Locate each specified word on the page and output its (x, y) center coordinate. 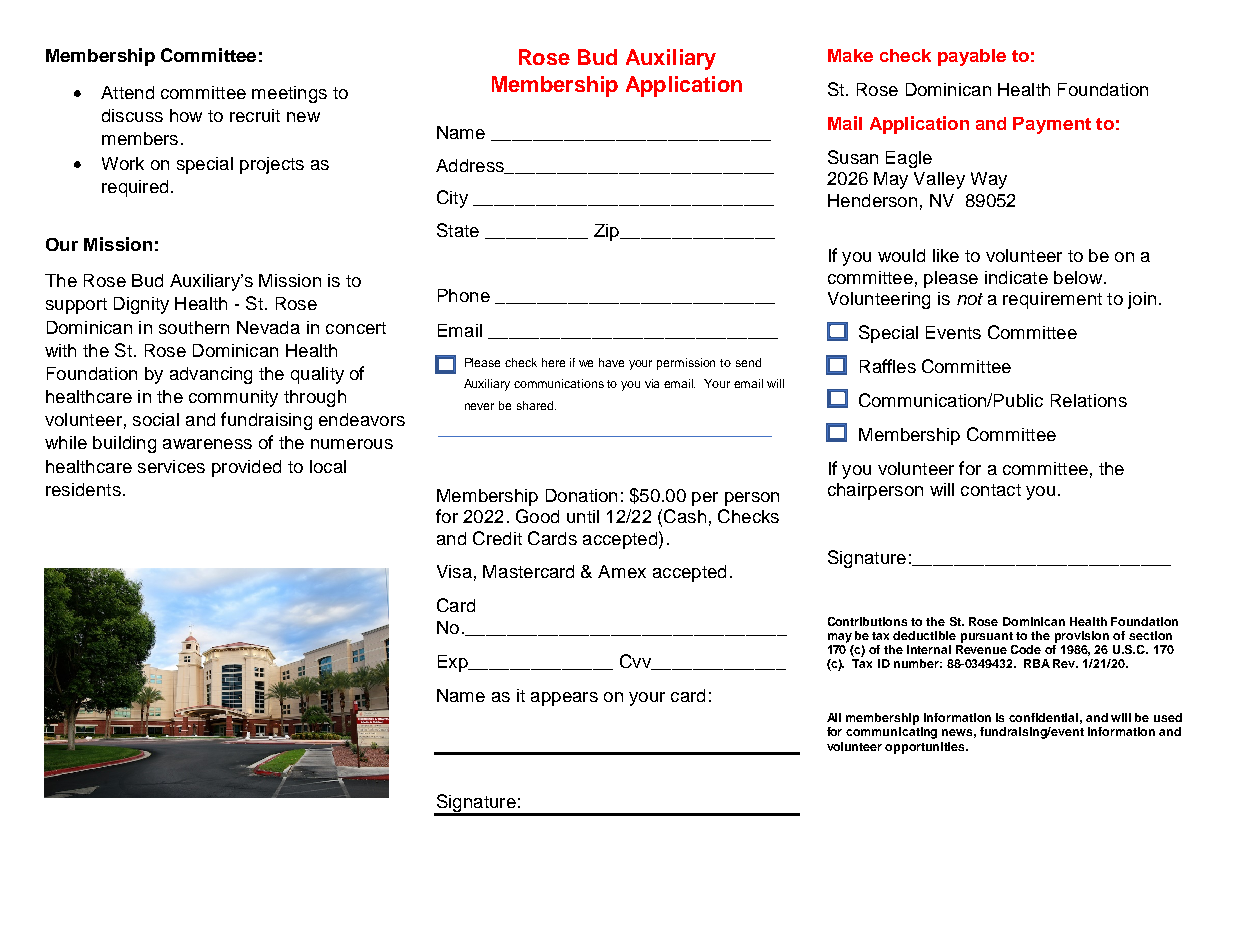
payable (972, 57)
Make (850, 55)
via (652, 383)
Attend (127, 92)
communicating (891, 733)
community (233, 398)
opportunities (926, 748)
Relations (1089, 400)
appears (564, 699)
